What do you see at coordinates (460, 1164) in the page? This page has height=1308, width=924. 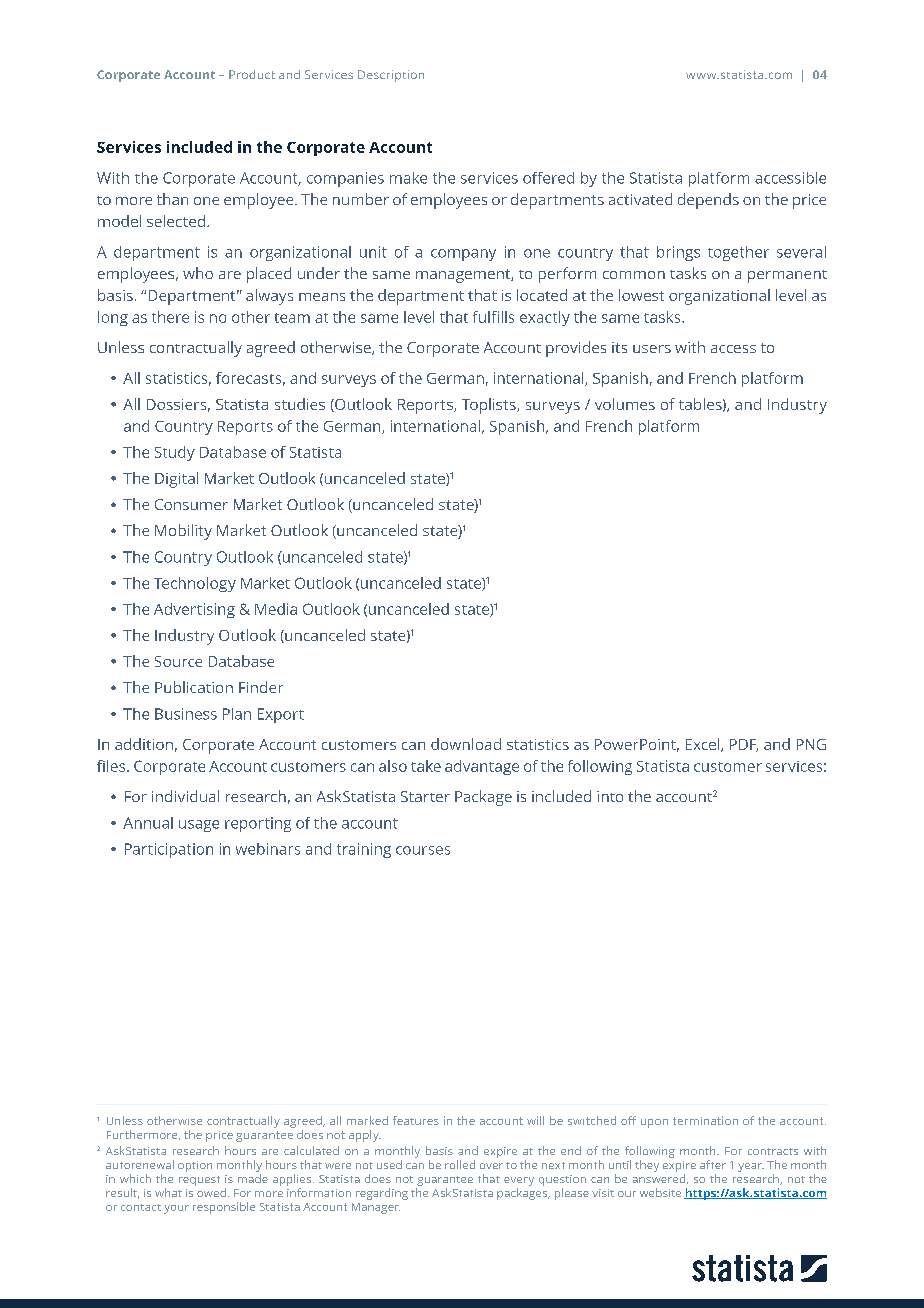 I see `rolled` at bounding box center [460, 1164].
